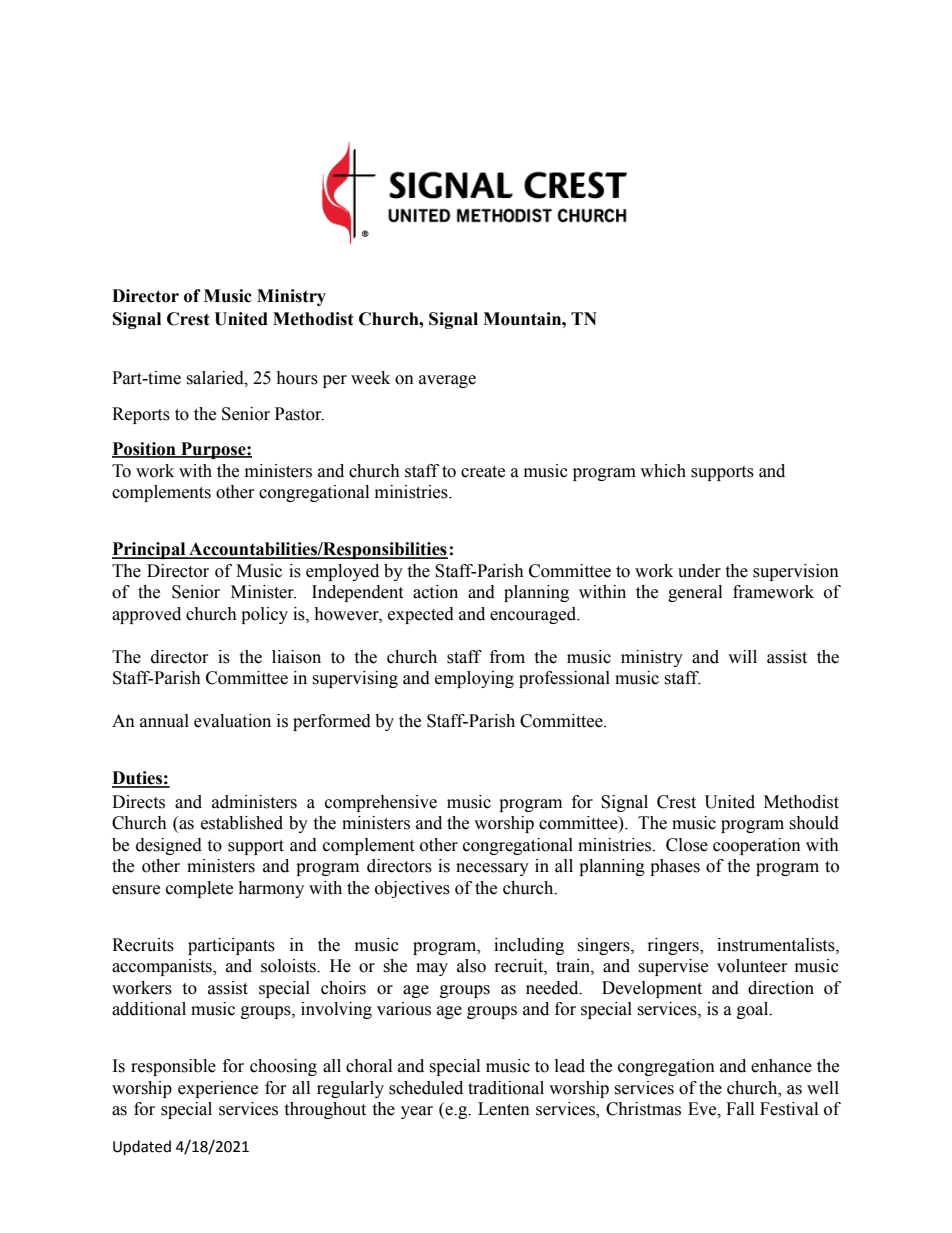 The width and height of the screenshot is (952, 1233). What do you see at coordinates (232, 721) in the screenshot?
I see `evaluation` at bounding box center [232, 721].
